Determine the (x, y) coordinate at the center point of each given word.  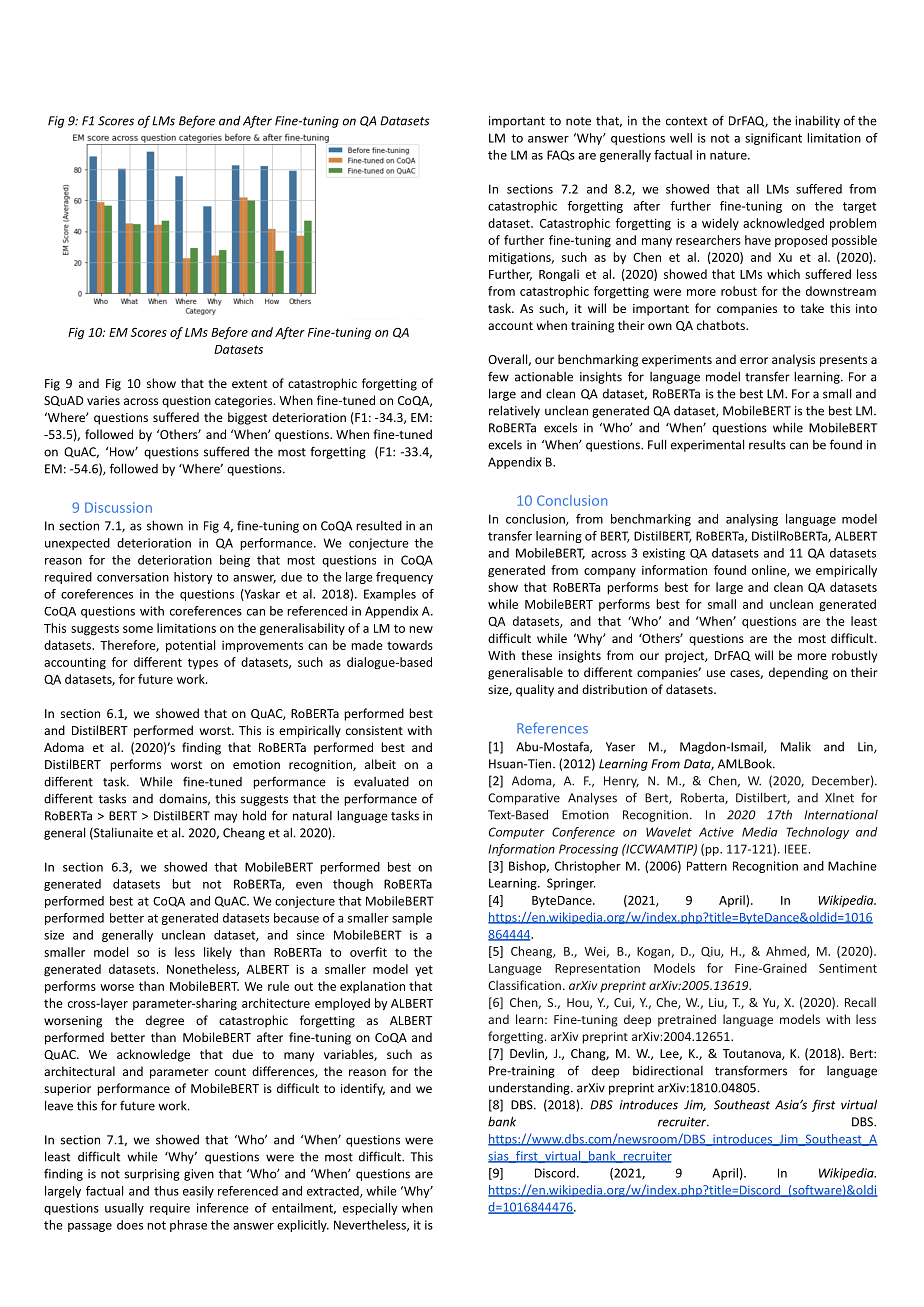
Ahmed (787, 952)
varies (103, 400)
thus (166, 1191)
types (203, 664)
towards (410, 645)
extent (249, 384)
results (767, 444)
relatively (514, 411)
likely (218, 953)
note (578, 121)
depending (798, 673)
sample (412, 919)
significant (773, 139)
